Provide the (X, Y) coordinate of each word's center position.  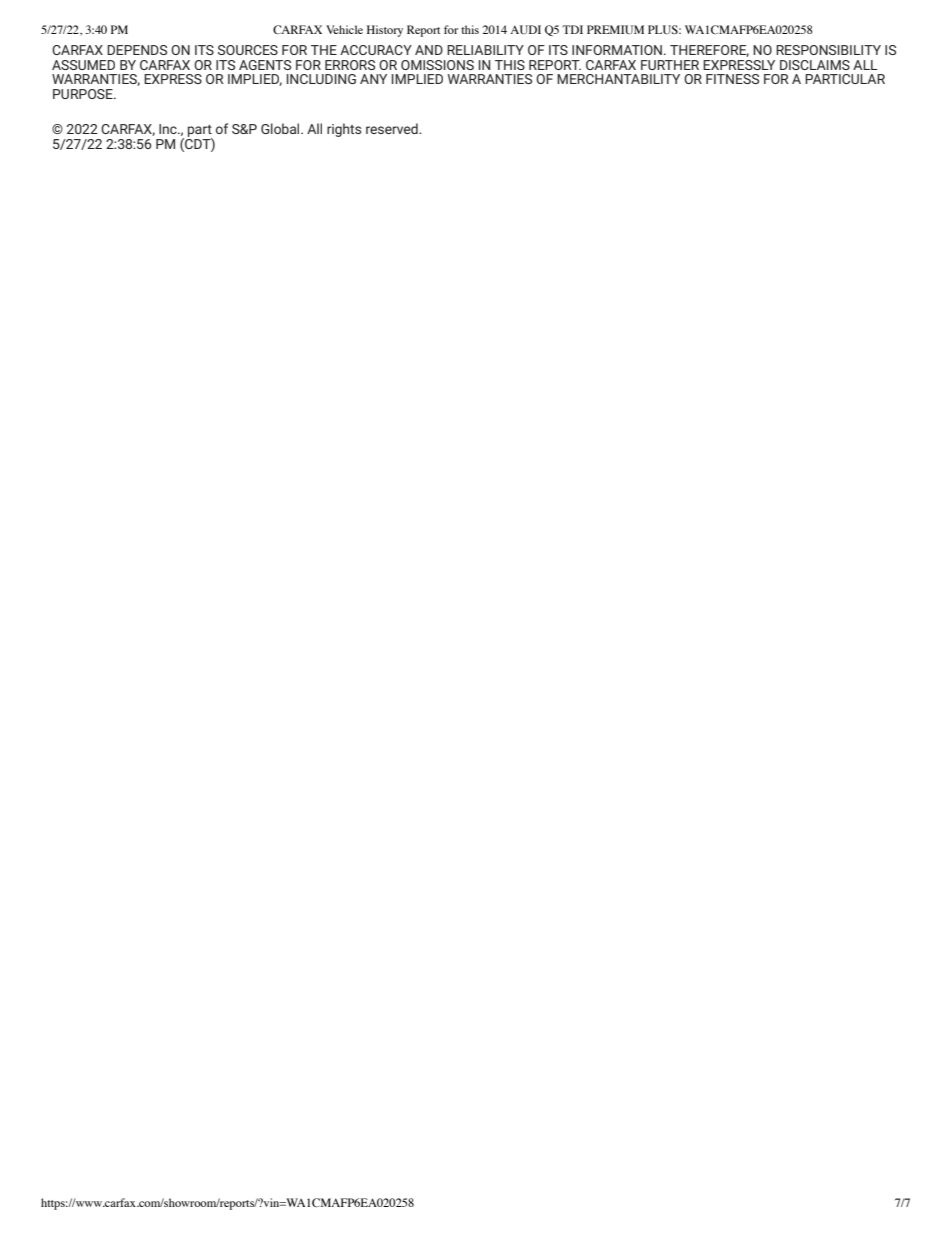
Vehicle (344, 29)
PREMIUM (615, 29)
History (385, 31)
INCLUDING (321, 79)
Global (281, 128)
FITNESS (732, 79)
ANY (373, 79)
